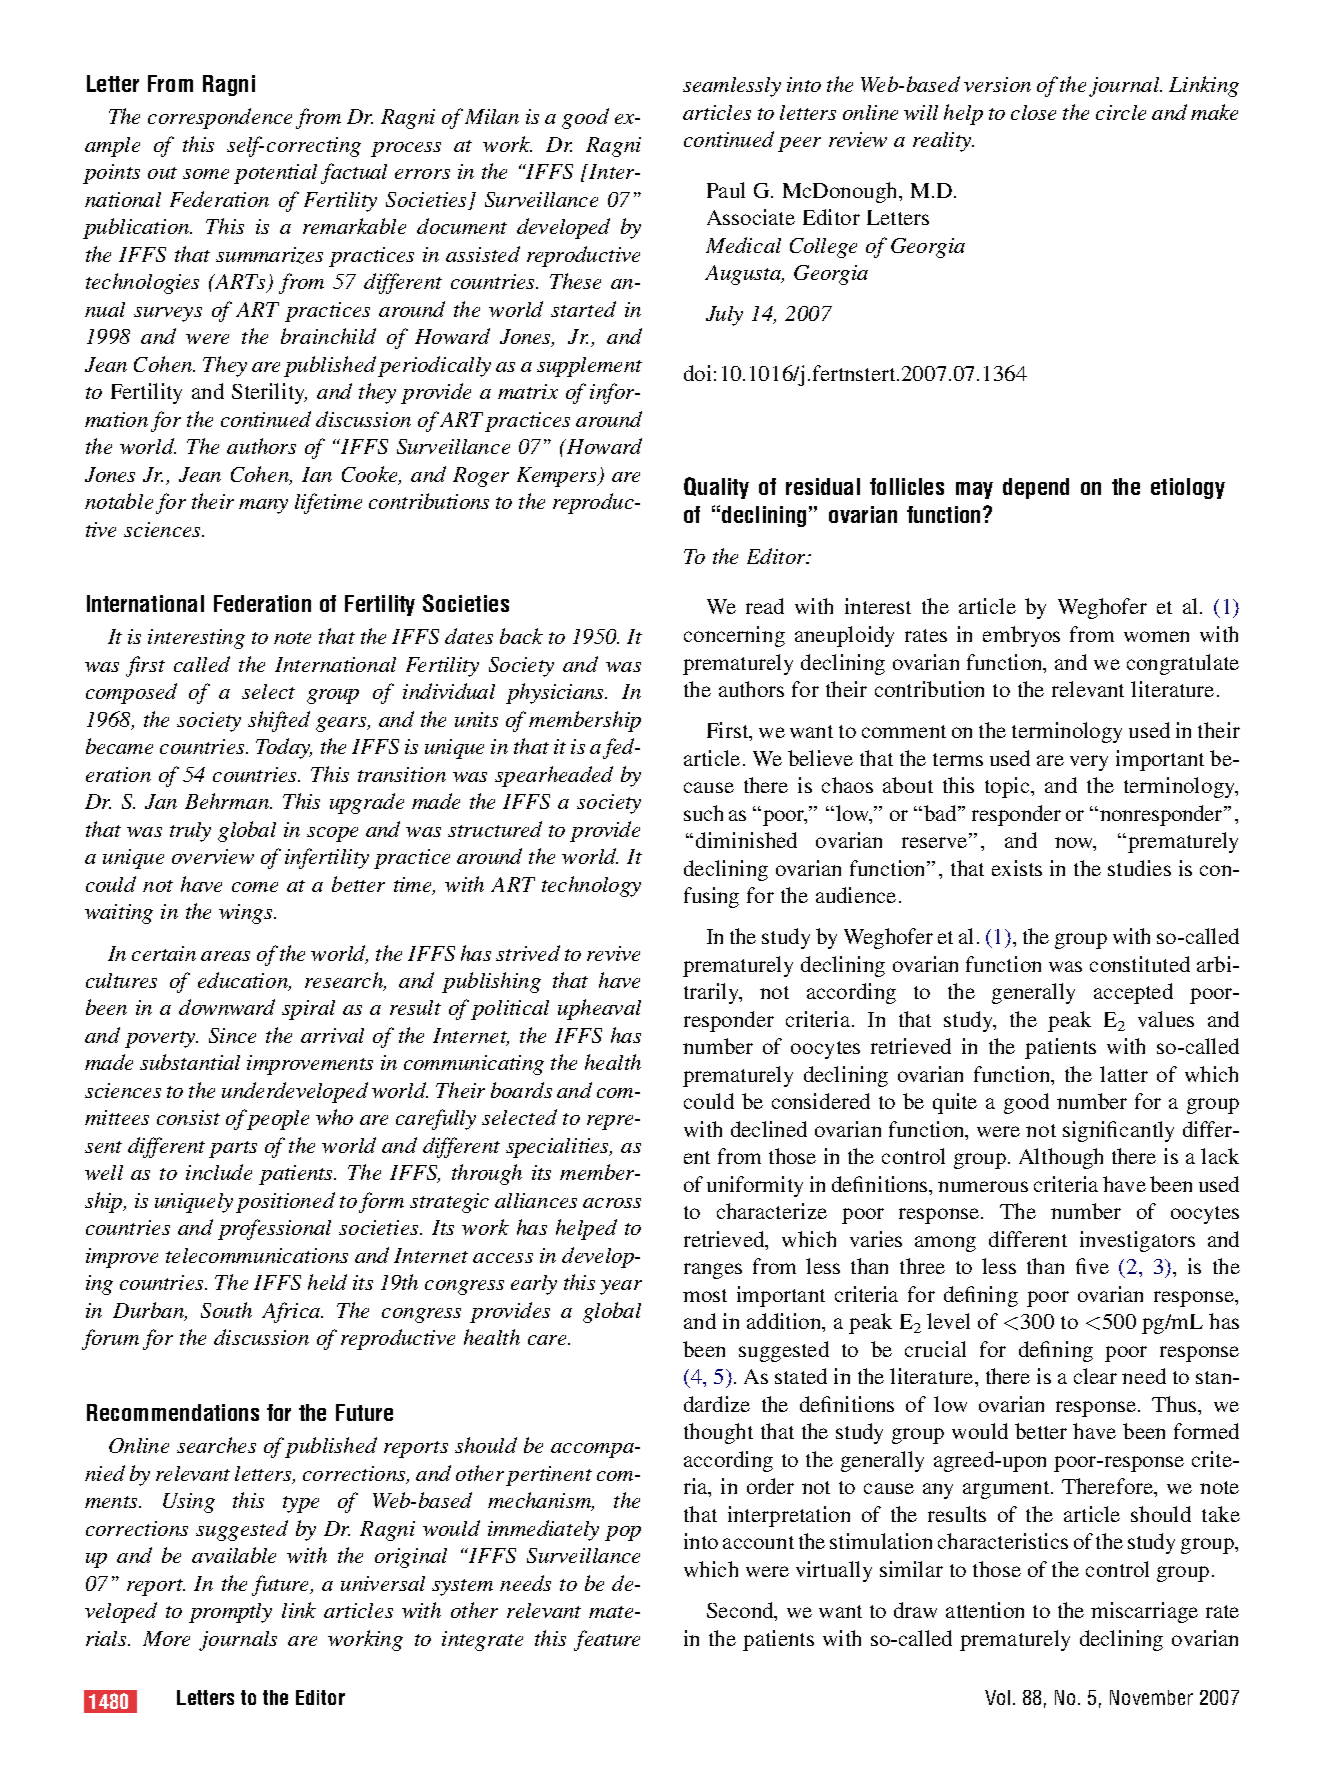 This screenshot has width=1325, height=1780. Describe the element at coordinates (232, 1035) in the screenshot. I see `Since` at that location.
